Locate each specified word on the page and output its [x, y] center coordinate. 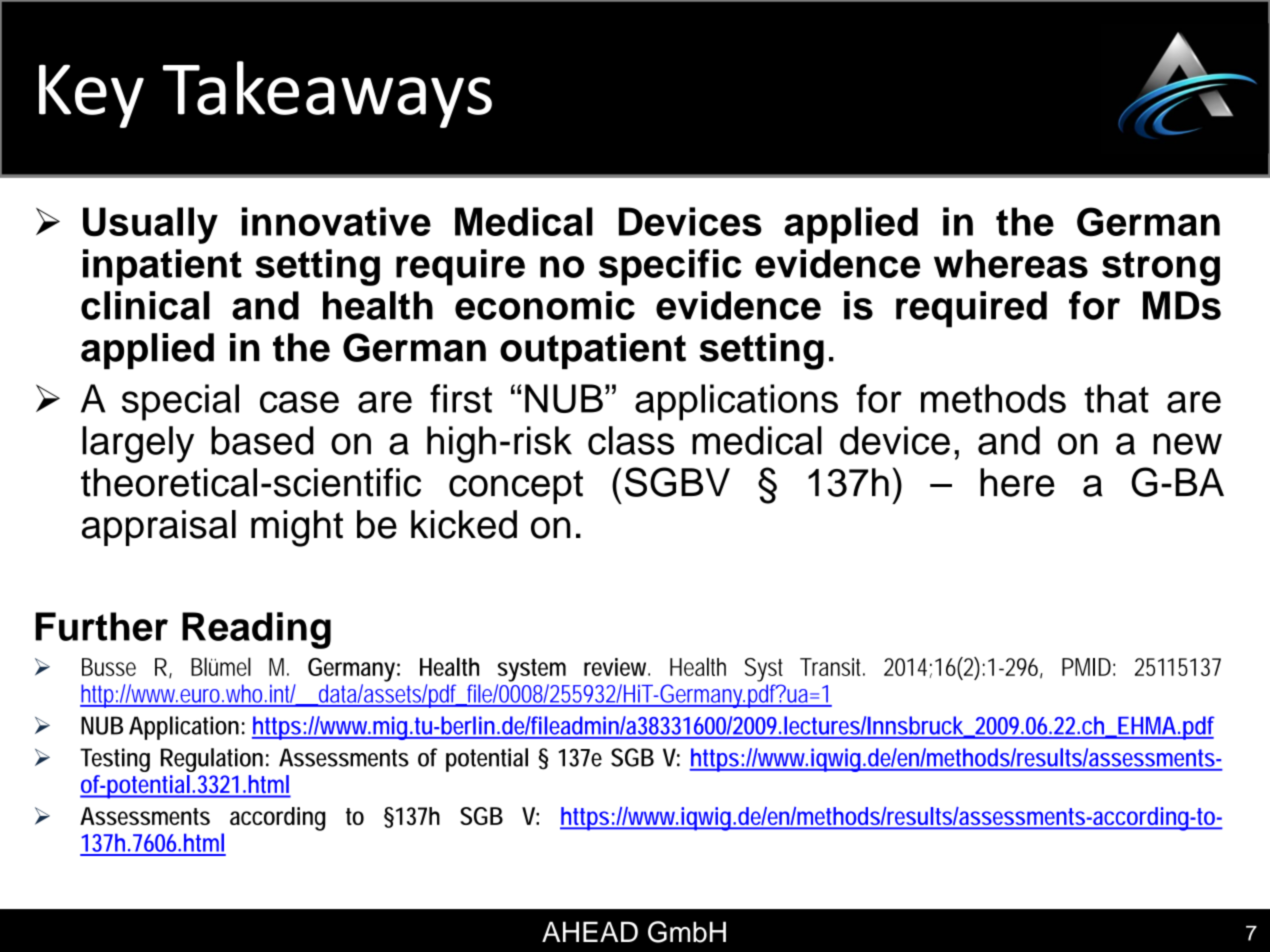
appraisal [159, 528]
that [1116, 398]
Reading [256, 630]
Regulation [212, 760]
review [616, 667]
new [1187, 444]
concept [516, 487]
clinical [145, 305]
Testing [115, 760]
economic [545, 305]
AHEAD [590, 931]
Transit [832, 667]
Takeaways [327, 94]
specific [670, 267]
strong [1161, 268]
